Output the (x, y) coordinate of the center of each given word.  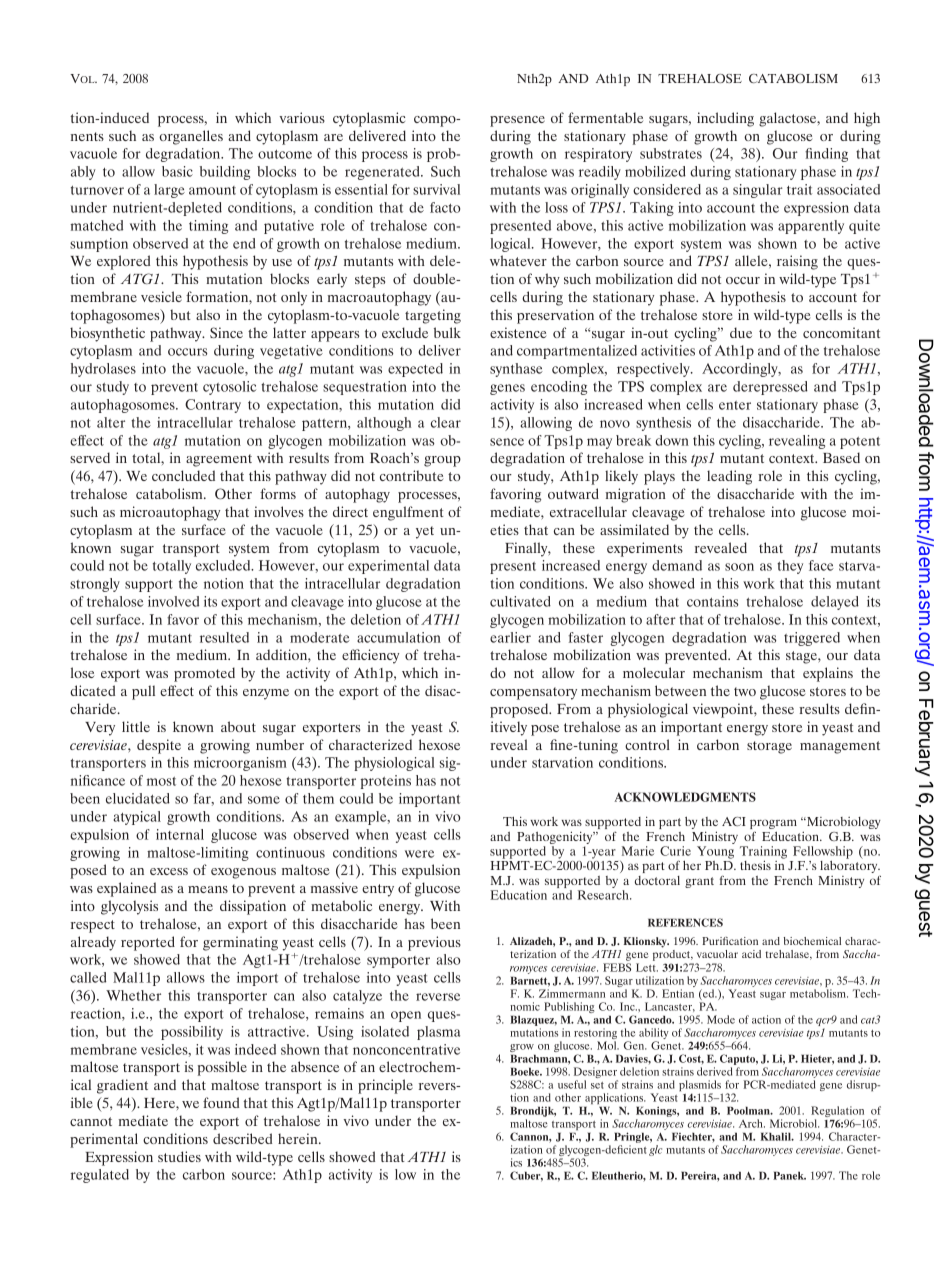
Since (226, 332)
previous (434, 943)
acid (751, 954)
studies (179, 1156)
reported (148, 943)
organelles (191, 137)
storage (769, 747)
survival (436, 189)
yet (425, 532)
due (741, 332)
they (790, 567)
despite (159, 746)
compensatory (533, 693)
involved (173, 601)
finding (826, 155)
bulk (447, 332)
